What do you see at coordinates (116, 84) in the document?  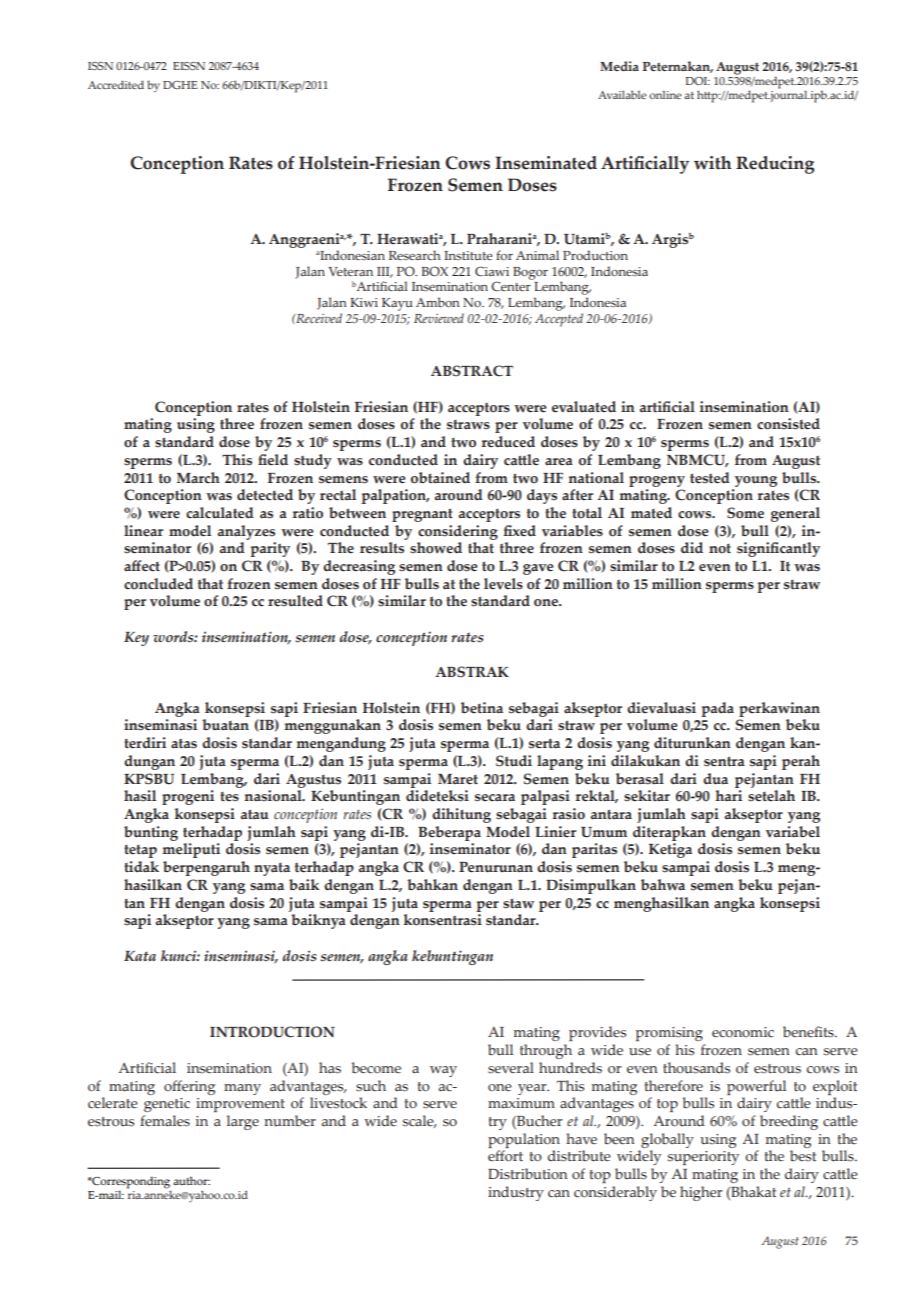 I see `Accredited` at bounding box center [116, 84].
